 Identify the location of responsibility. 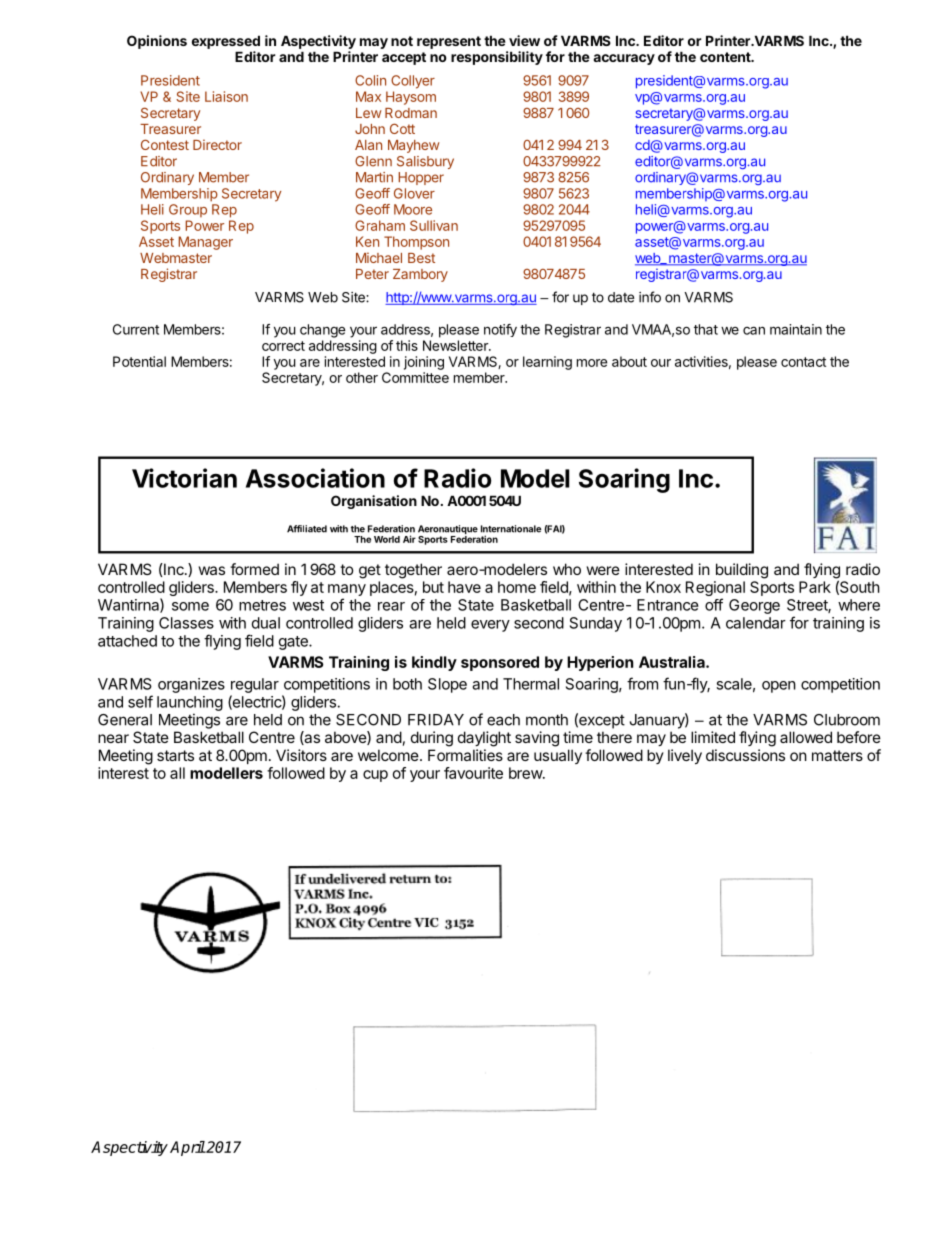
(497, 58).
